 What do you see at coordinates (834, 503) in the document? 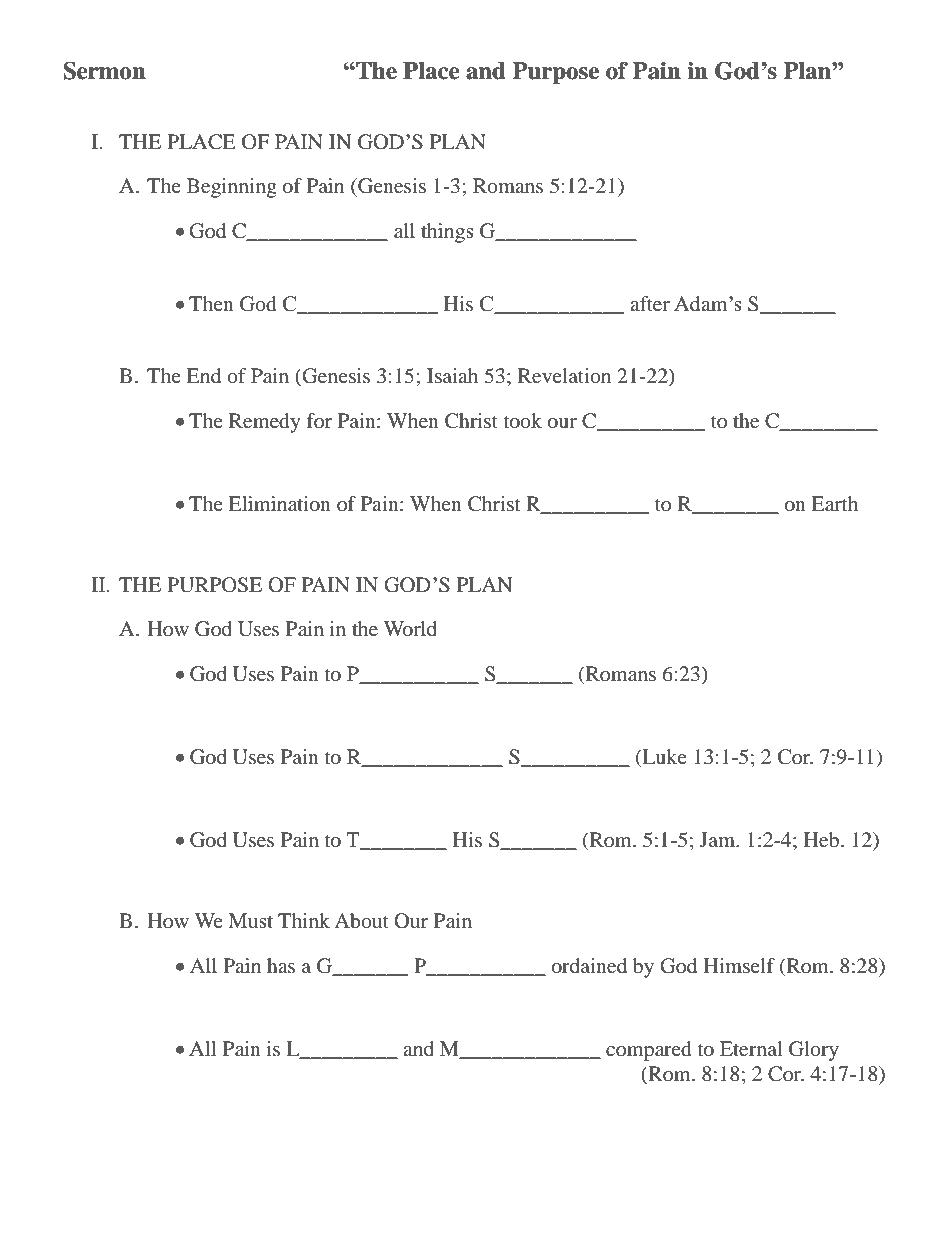
I see `Earth` at bounding box center [834, 503].
